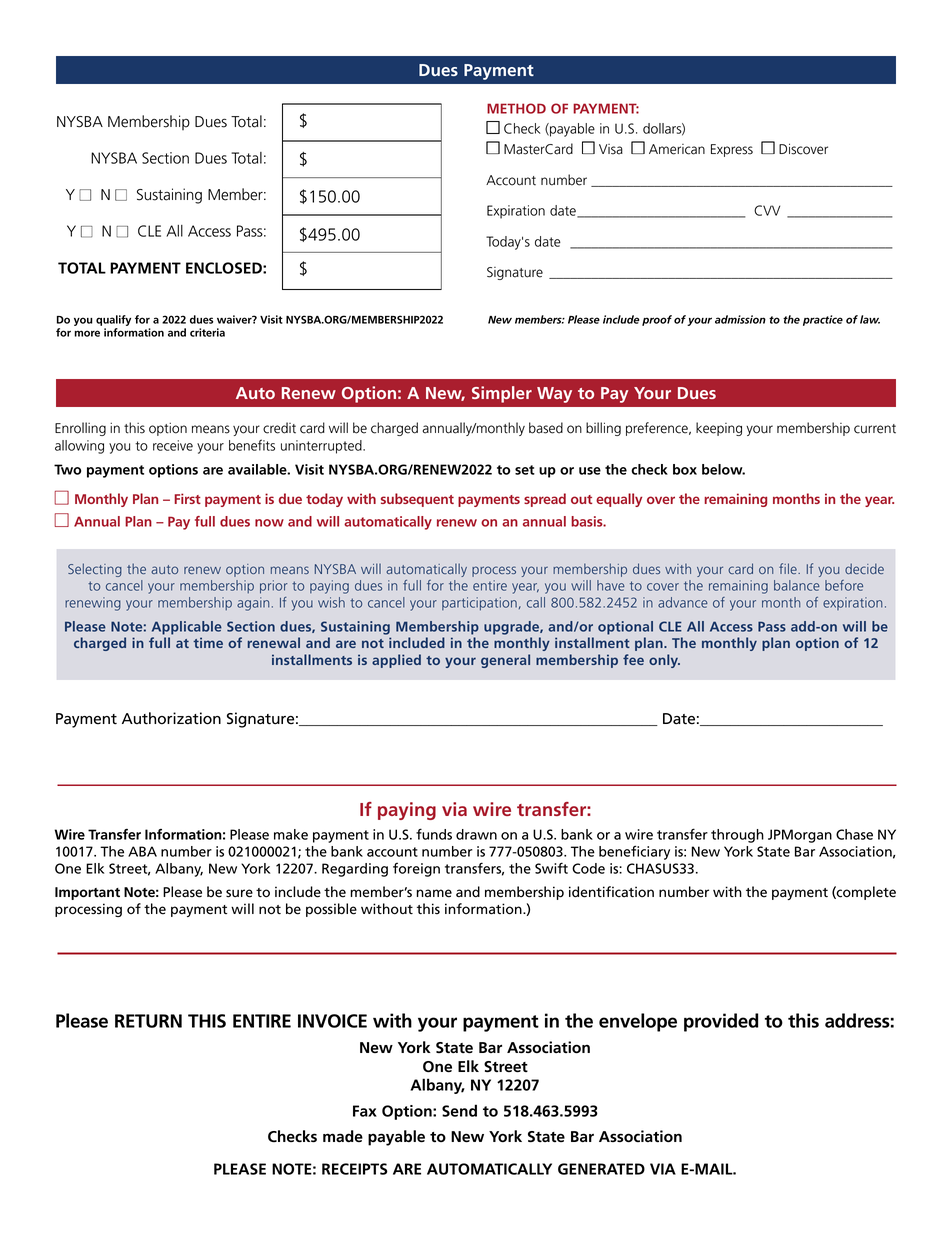  Describe the element at coordinates (505, 661) in the screenshot. I see `general` at that location.
